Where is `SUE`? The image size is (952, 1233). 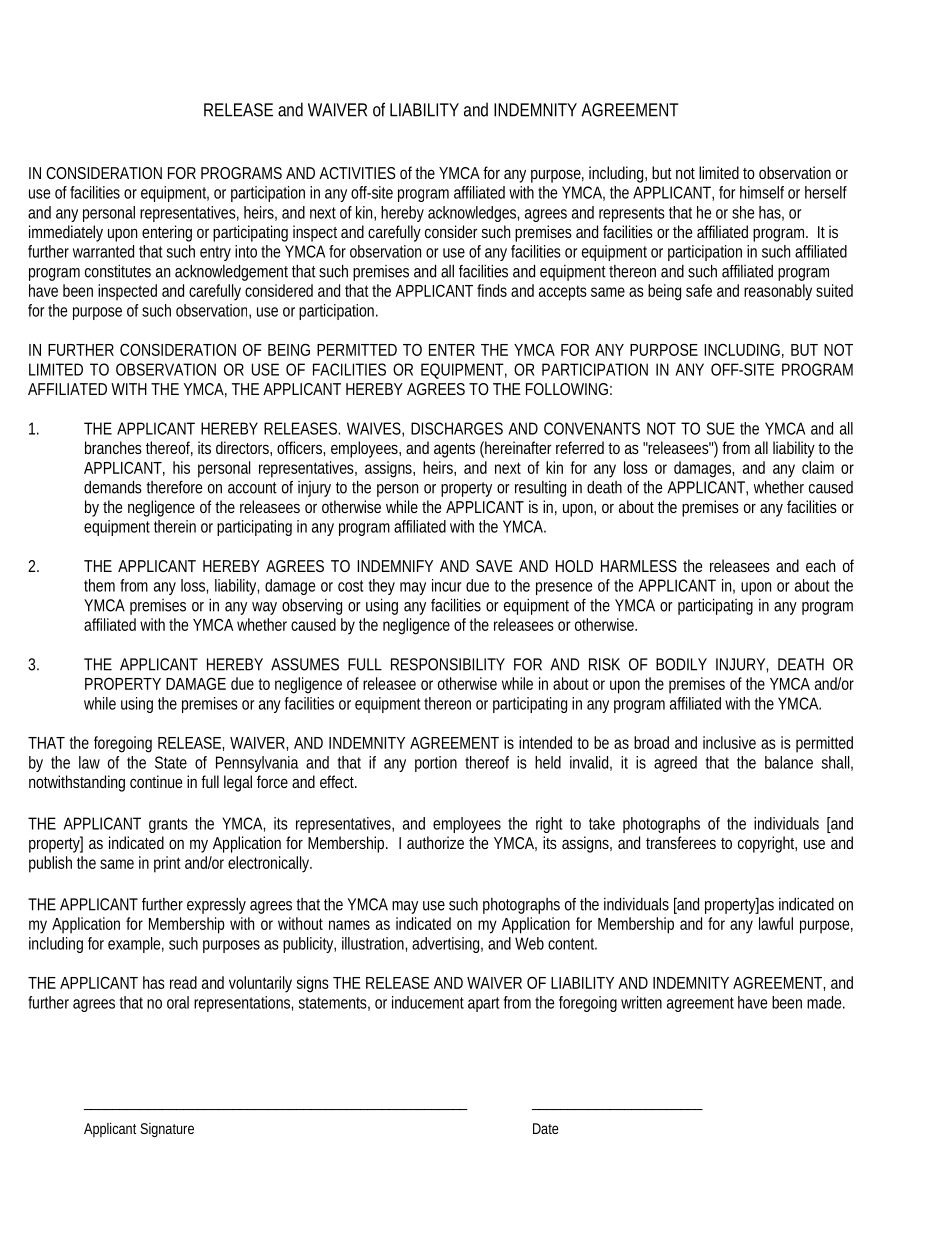 SUE is located at coordinates (721, 428).
